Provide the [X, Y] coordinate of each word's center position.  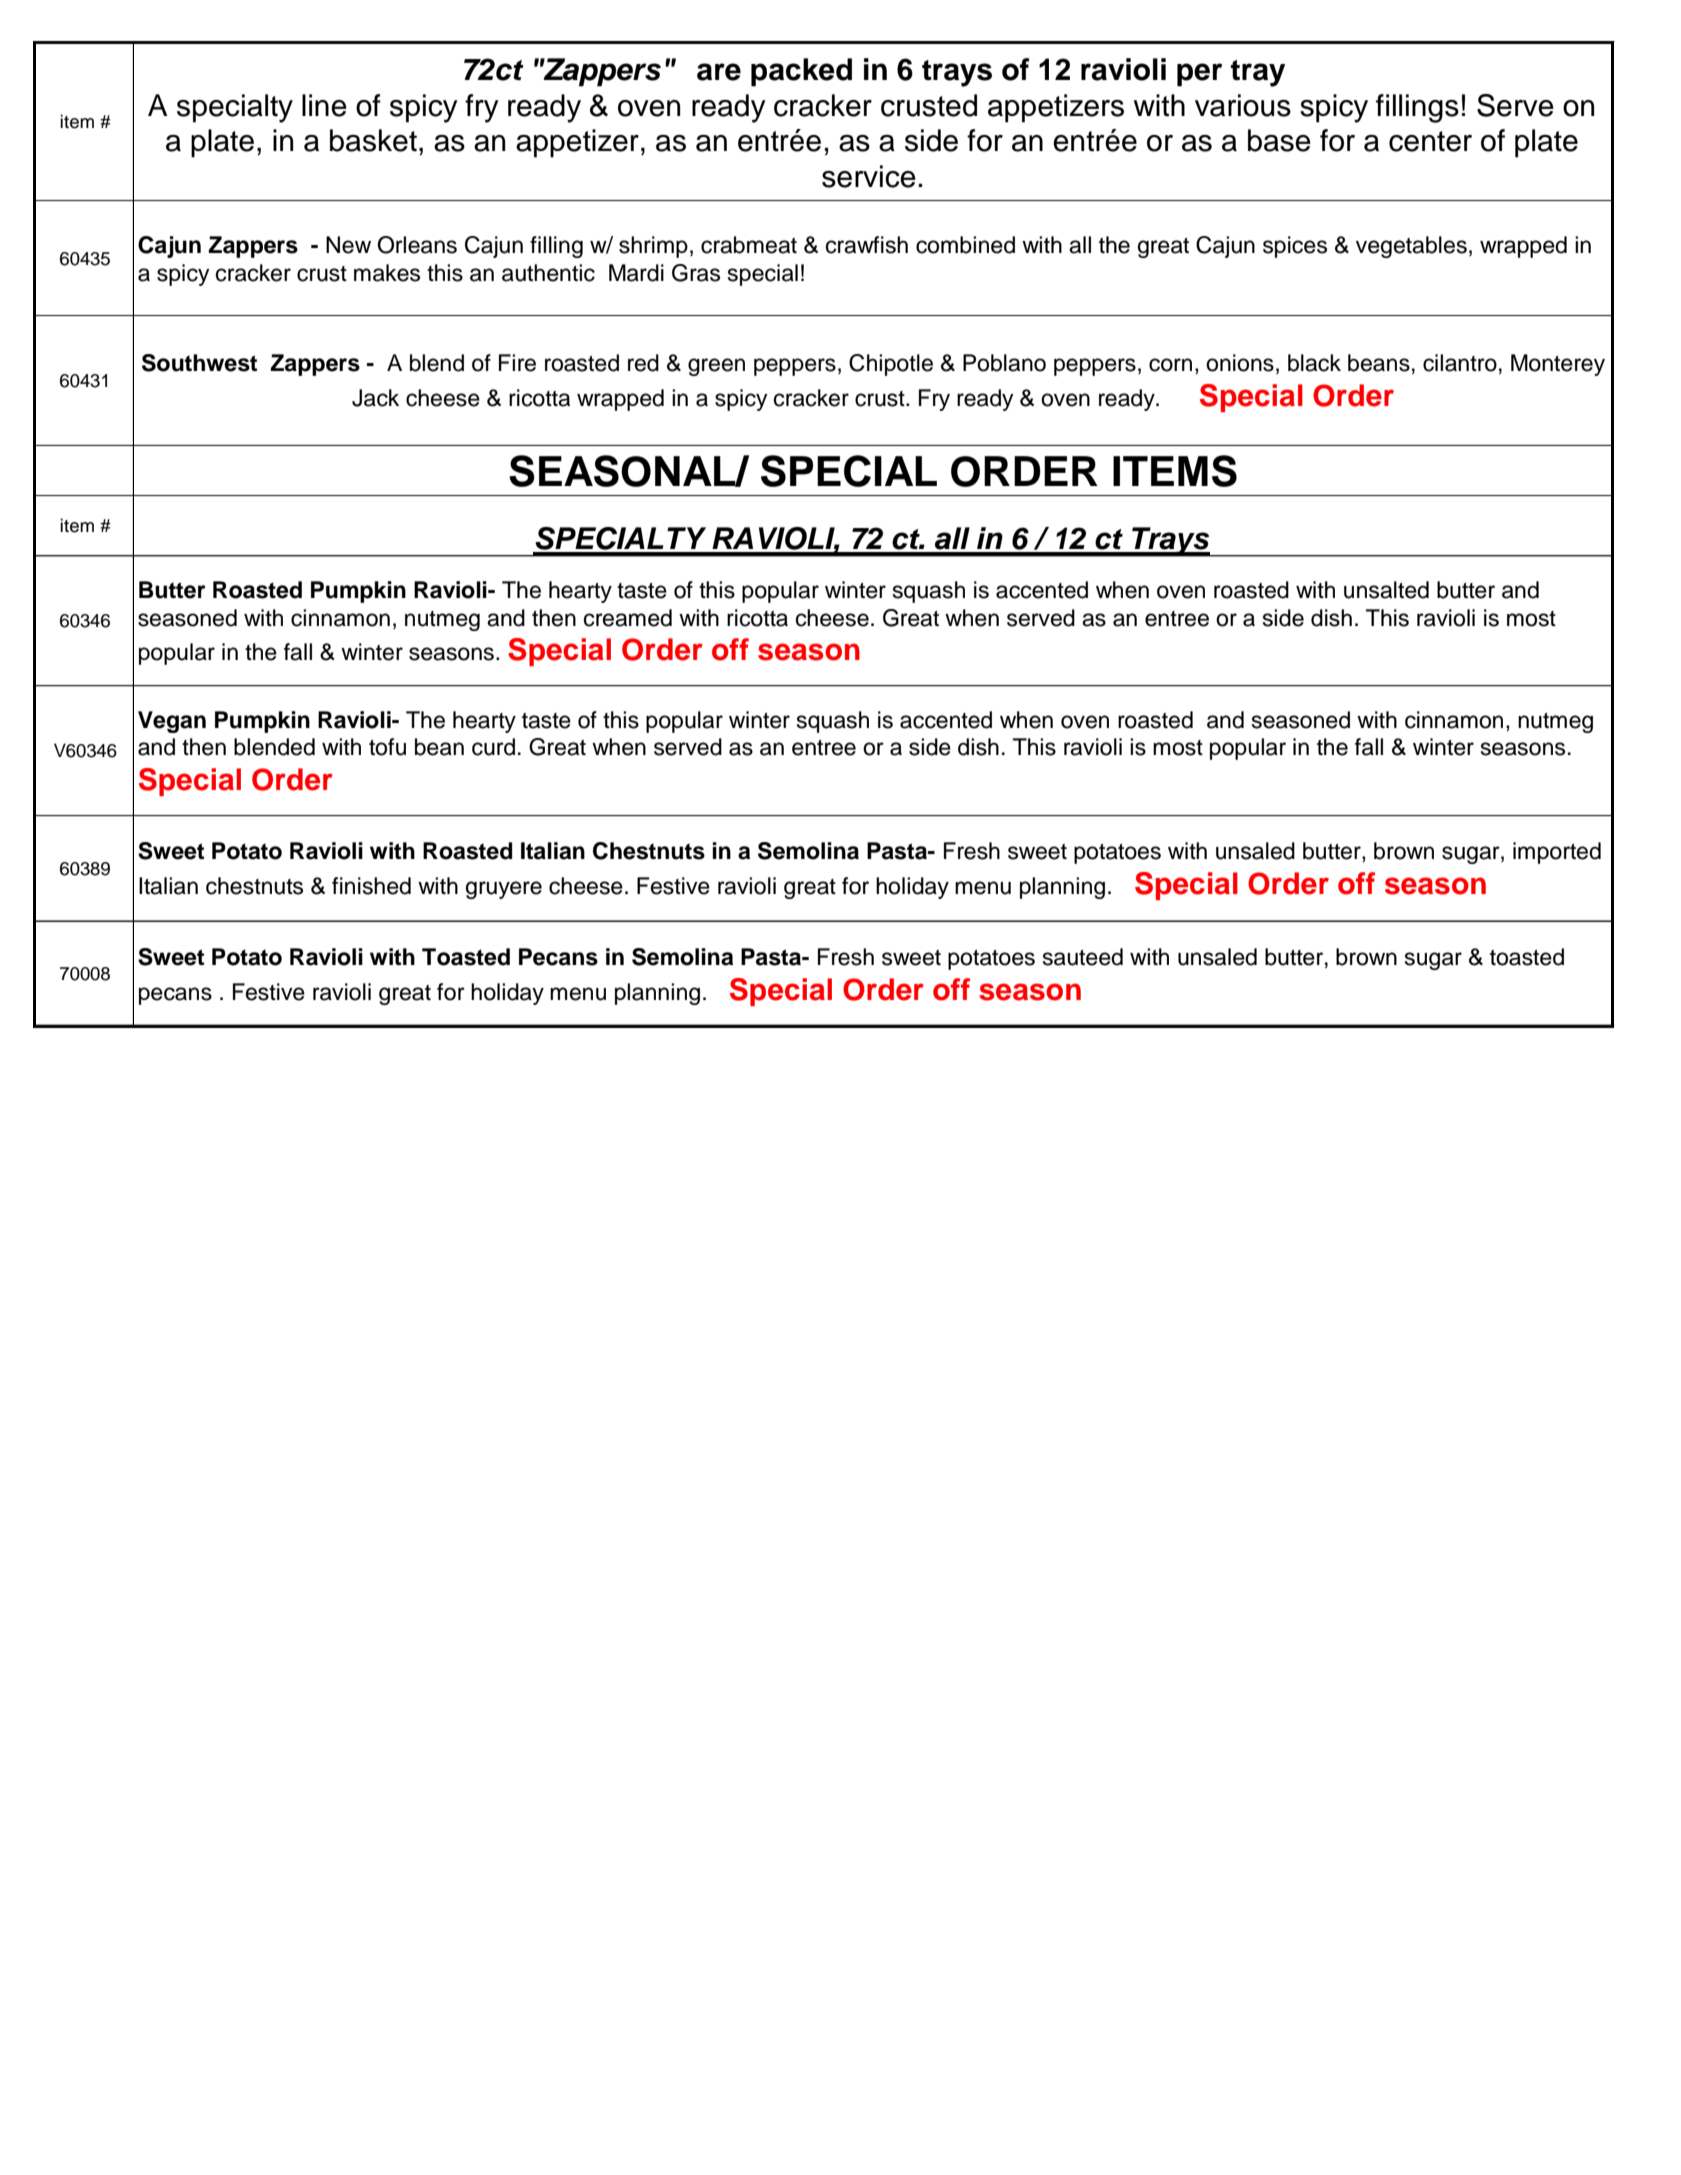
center [1430, 141]
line [324, 105]
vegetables [1411, 247]
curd [493, 747]
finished [371, 886]
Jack [375, 398]
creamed [628, 618]
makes [387, 273]
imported [1557, 853]
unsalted [1386, 590]
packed [801, 72]
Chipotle [891, 365]
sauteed [1083, 957]
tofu [387, 747]
